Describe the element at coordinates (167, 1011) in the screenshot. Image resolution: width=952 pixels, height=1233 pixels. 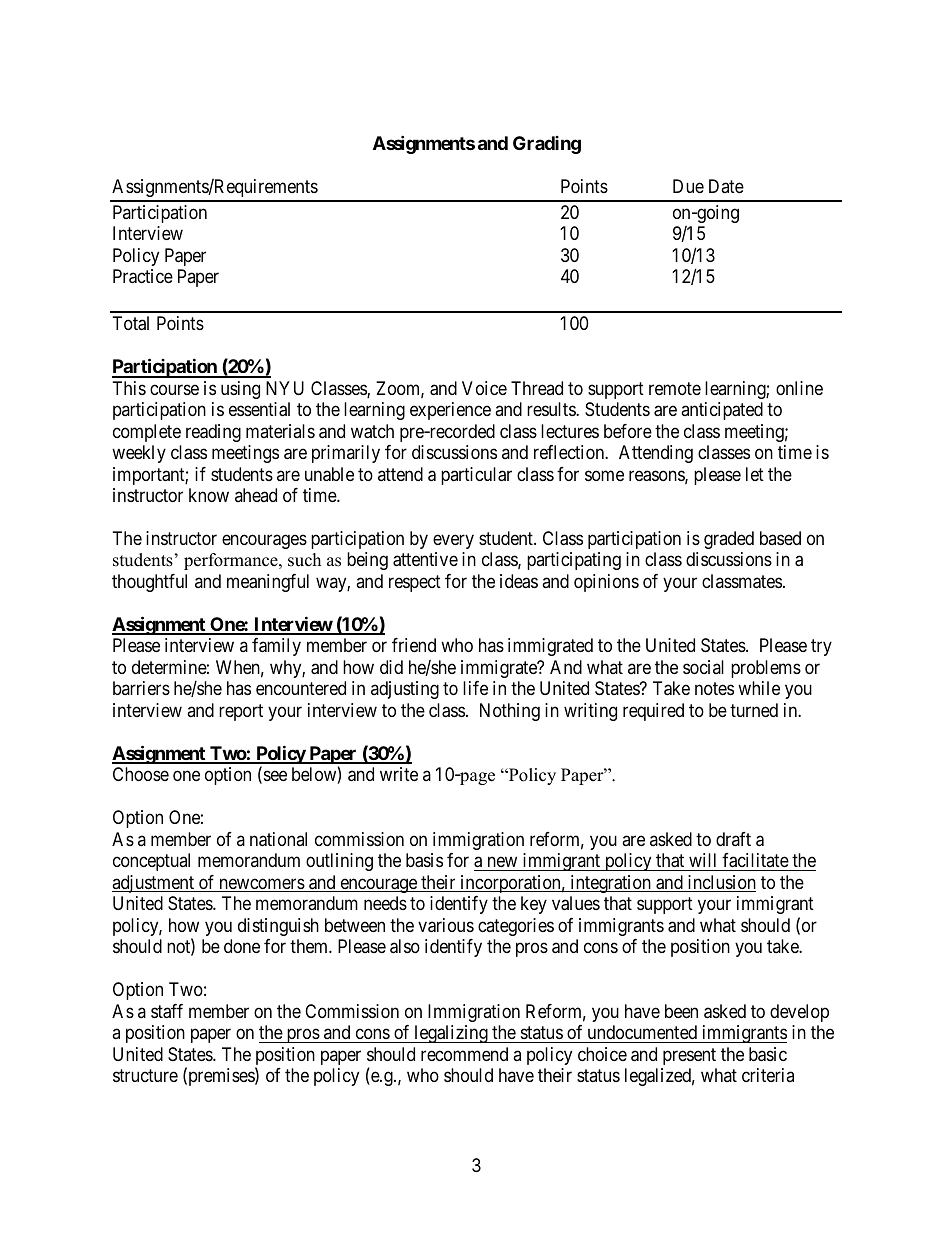
I see `staff` at that location.
